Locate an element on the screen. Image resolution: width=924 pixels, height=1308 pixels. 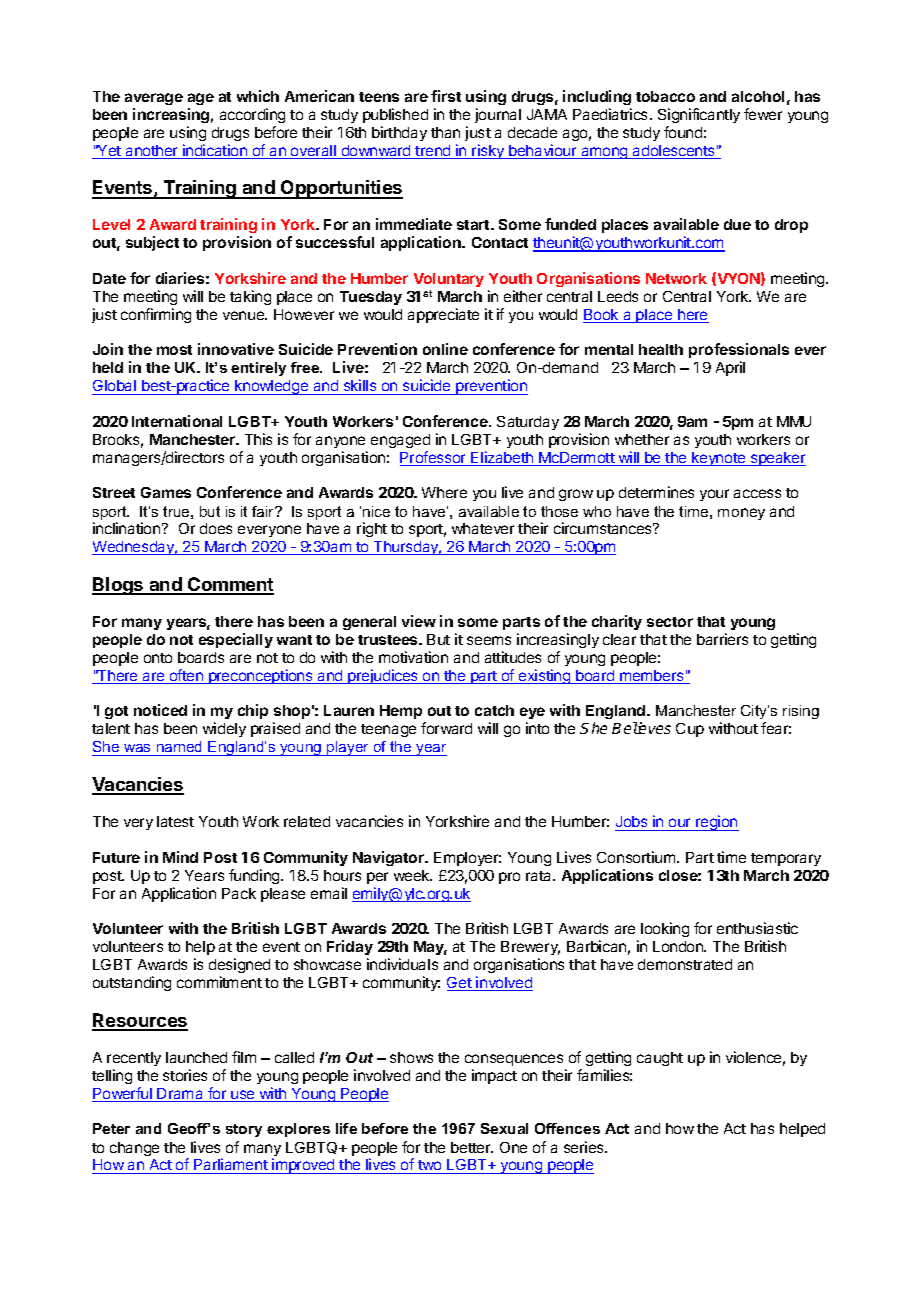
Drama is located at coordinates (181, 1095).
